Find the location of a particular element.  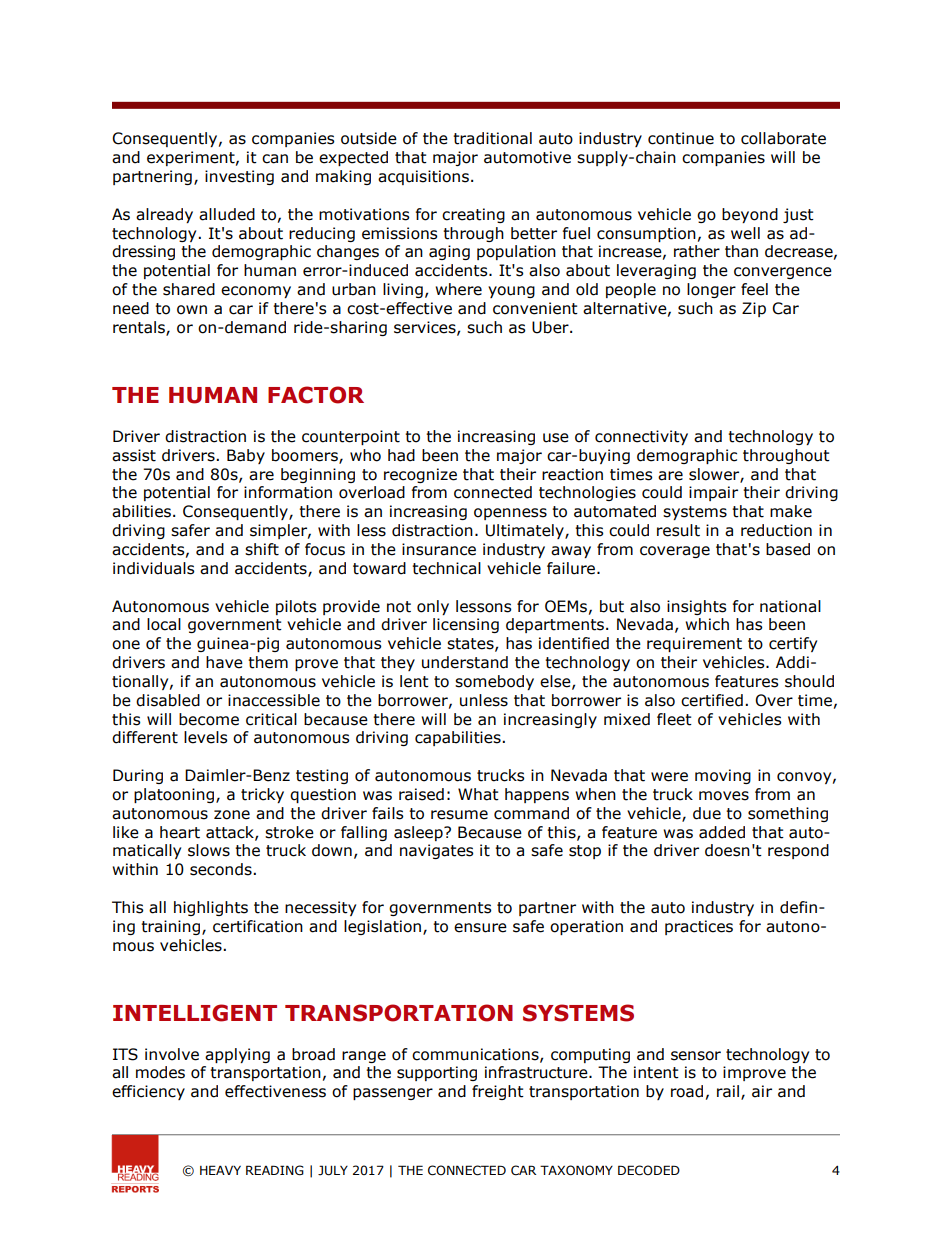

investing is located at coordinates (239, 177).
